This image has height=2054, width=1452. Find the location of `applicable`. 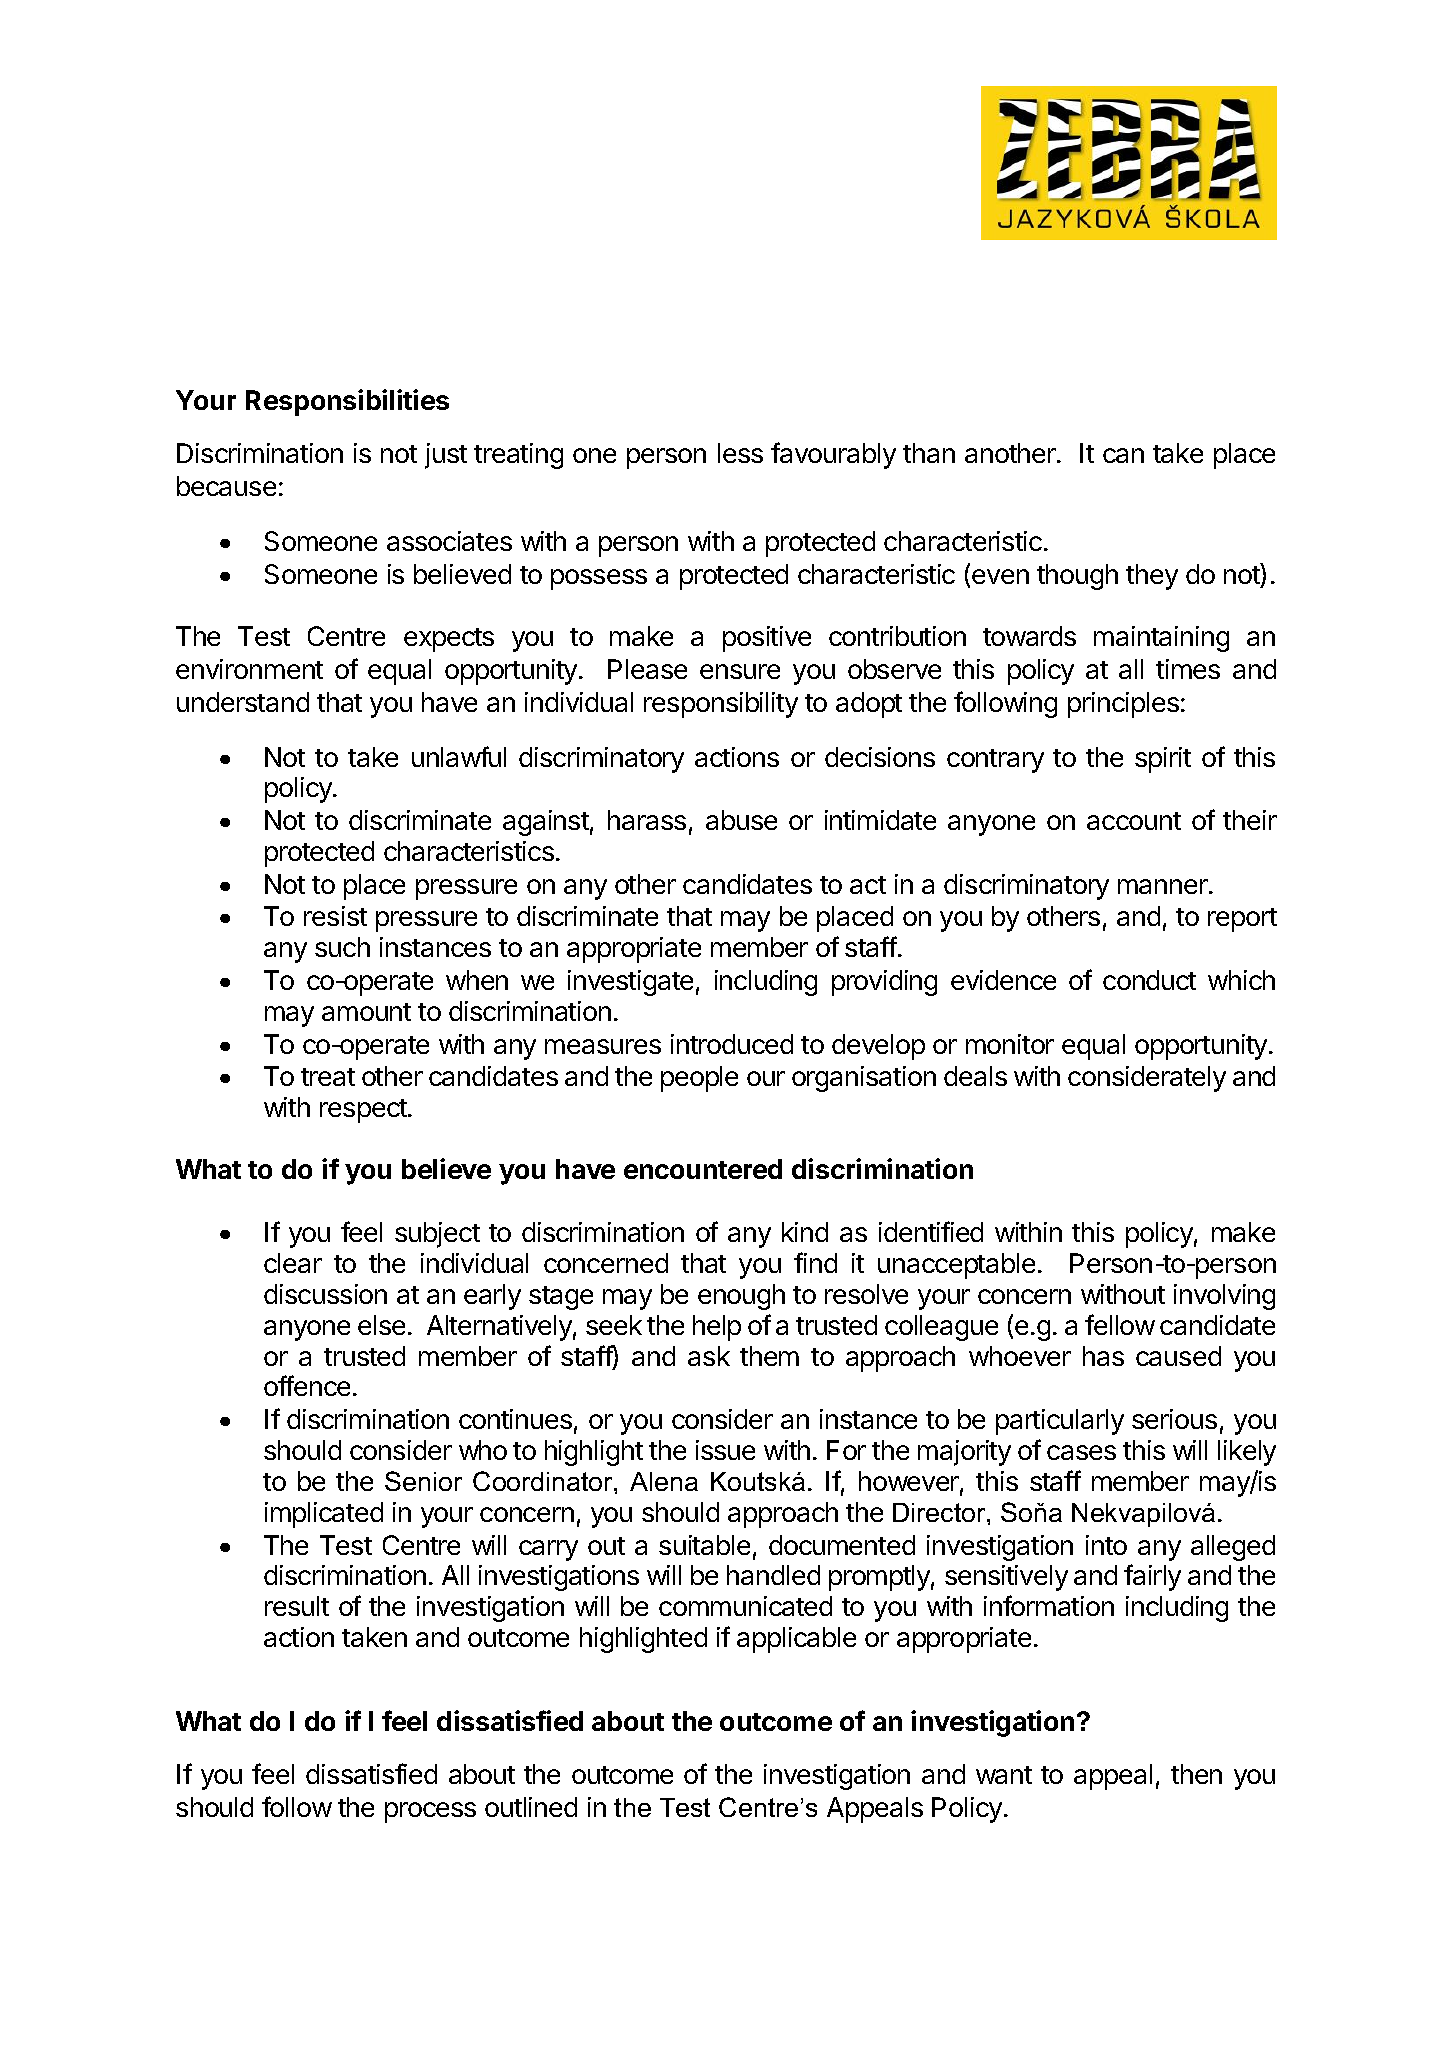

applicable is located at coordinates (796, 1640).
